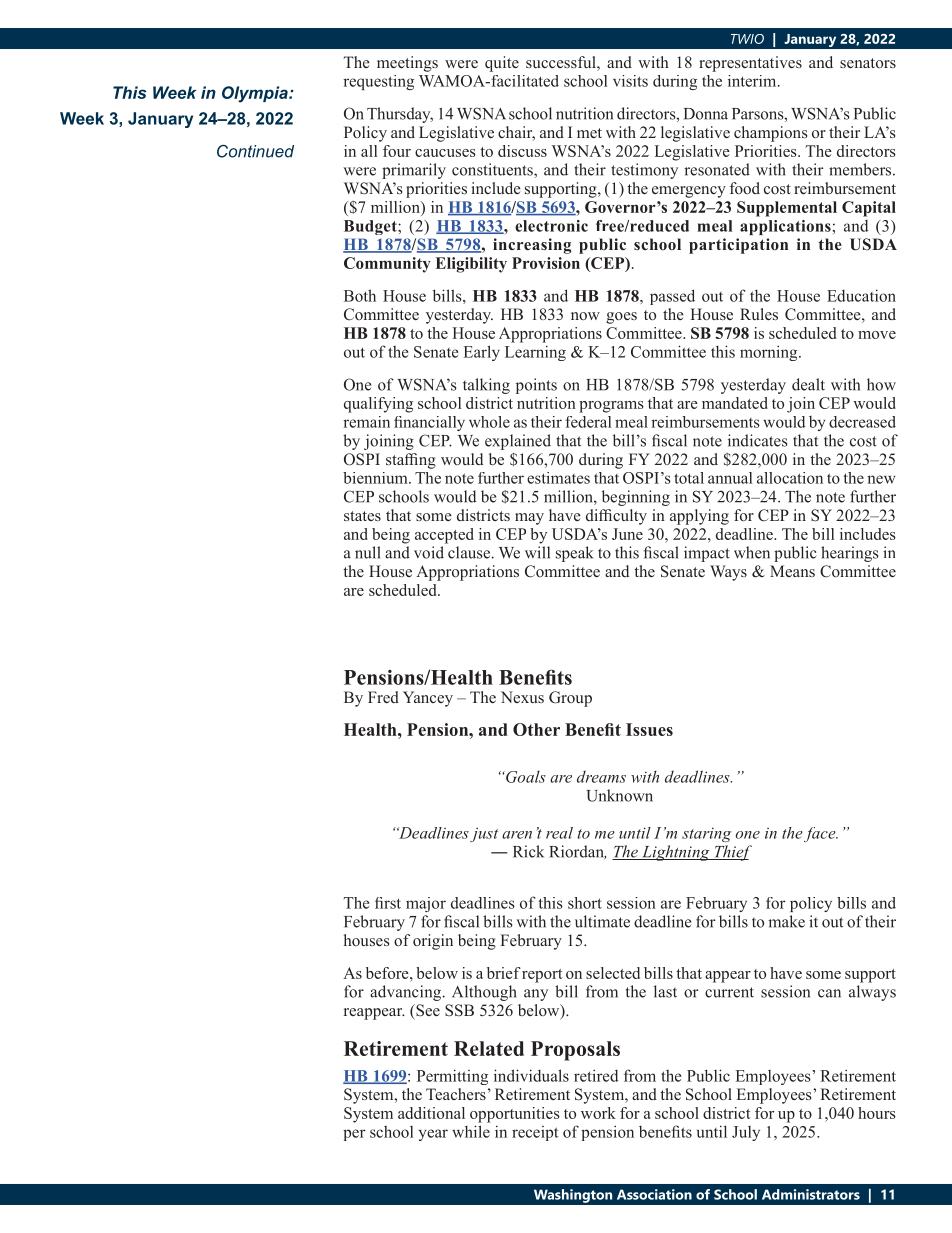 This image has height=1233, width=952. Describe the element at coordinates (378, 82) in the image. I see `requesting` at that location.
